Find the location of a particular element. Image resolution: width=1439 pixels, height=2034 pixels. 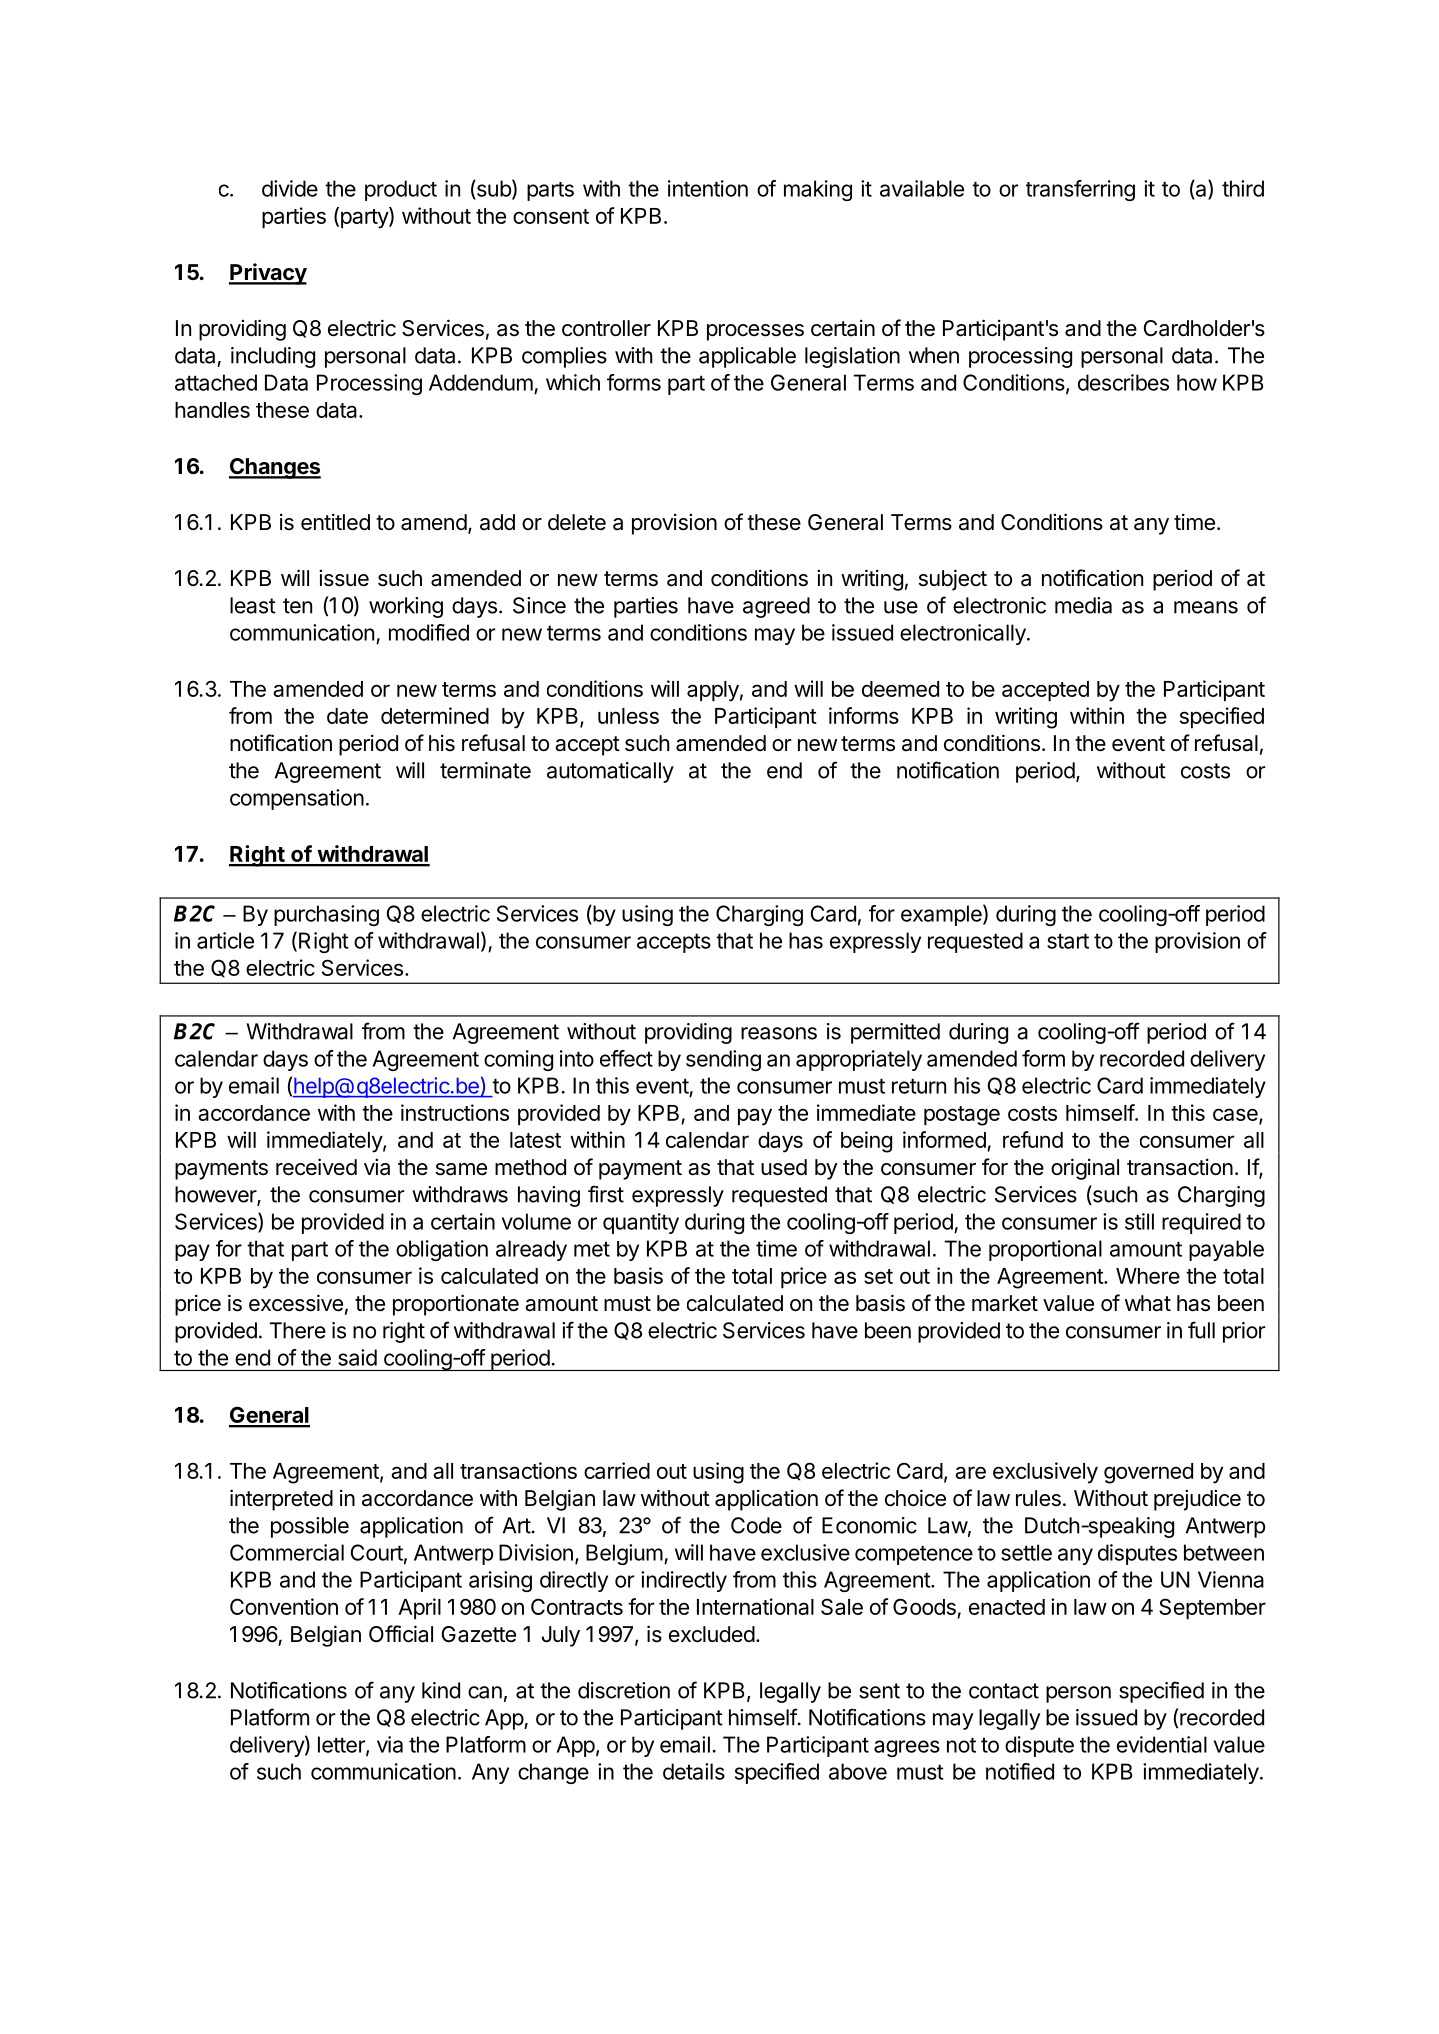

transferring is located at coordinates (1080, 190).
